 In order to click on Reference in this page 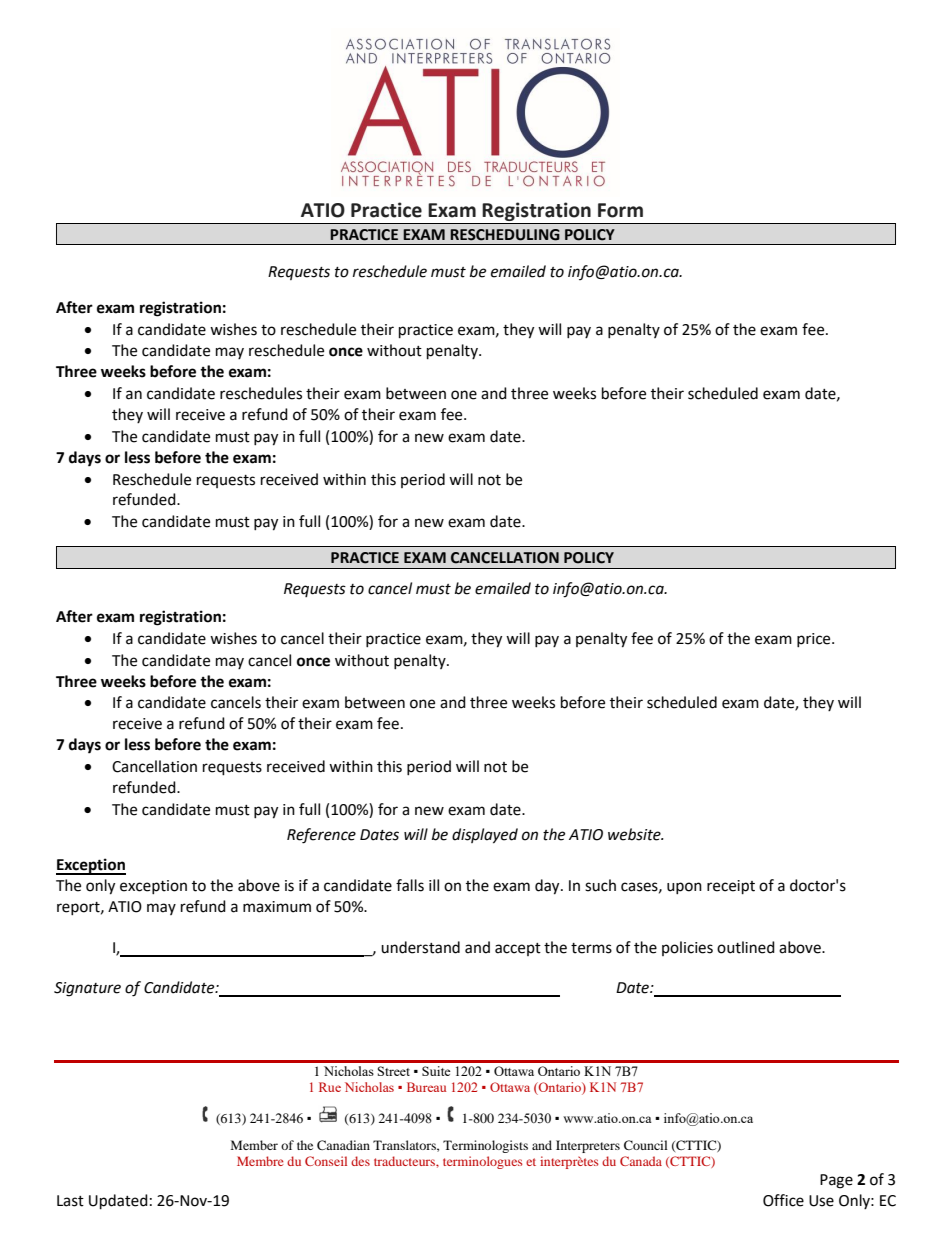, I will do `click(321, 836)`.
